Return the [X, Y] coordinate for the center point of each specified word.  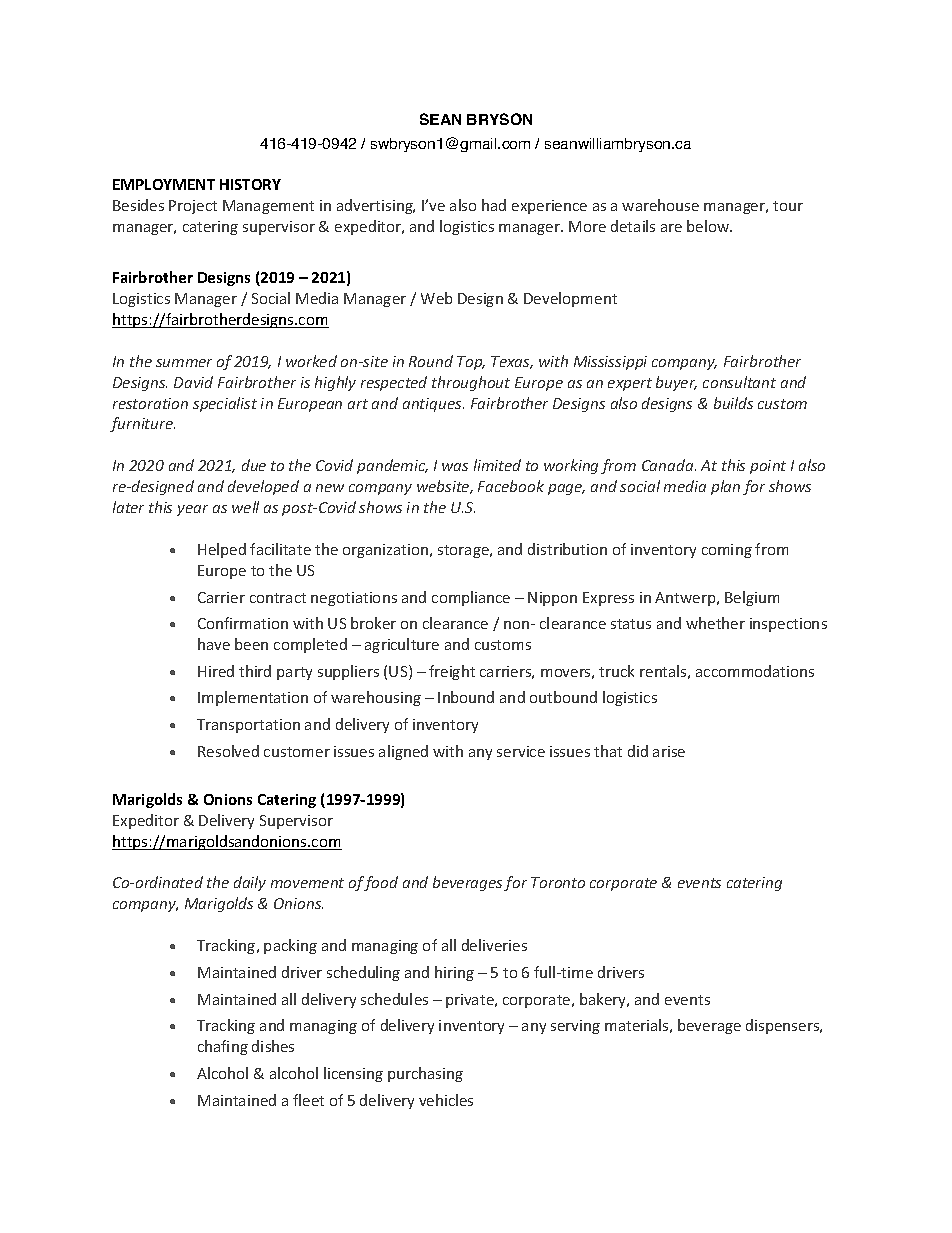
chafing [223, 1047]
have [214, 644]
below [709, 226]
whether [715, 623]
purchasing [425, 1074]
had [494, 205]
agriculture [402, 645]
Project [193, 207]
